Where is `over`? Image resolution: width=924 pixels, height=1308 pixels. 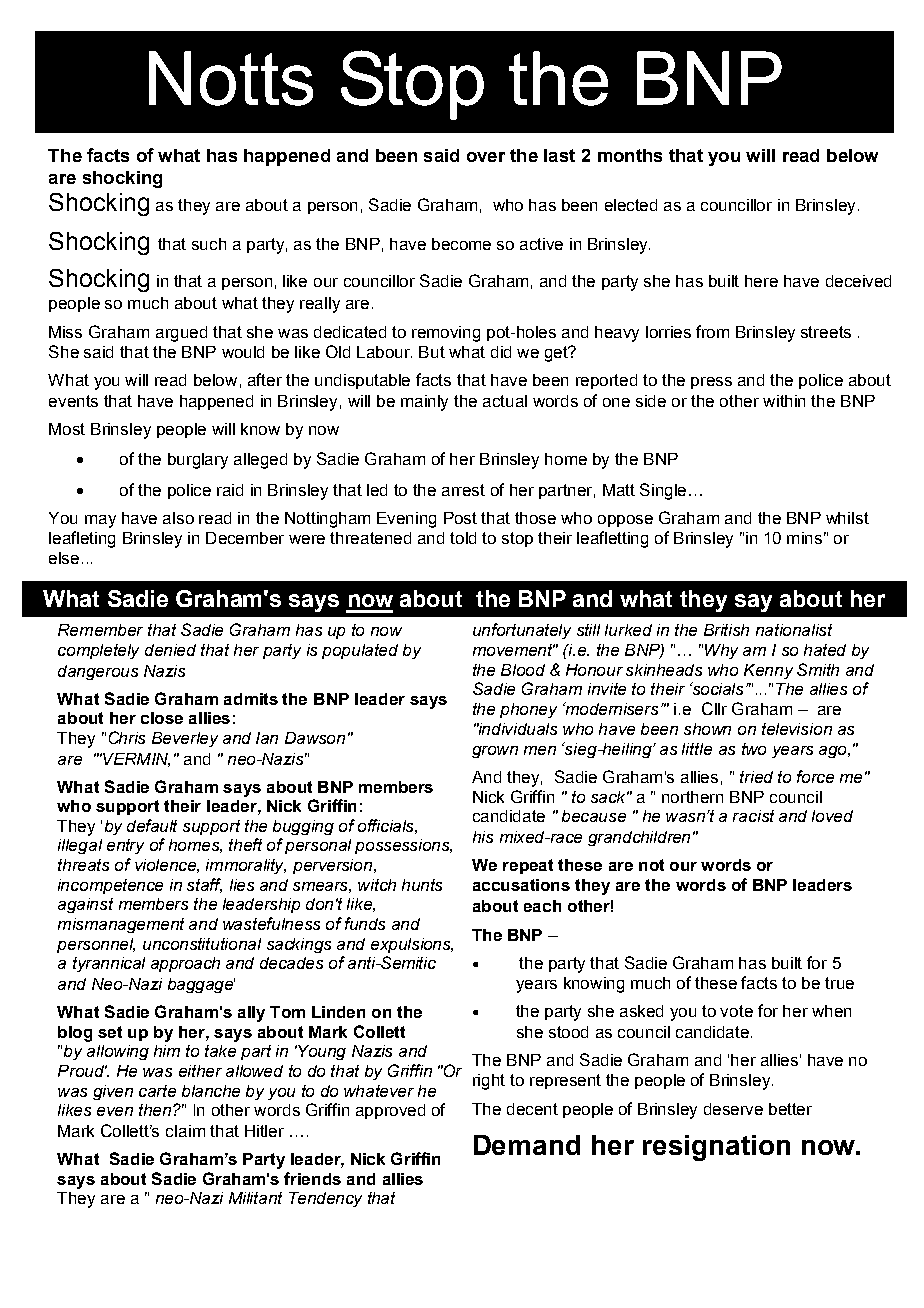
over is located at coordinates (486, 157).
